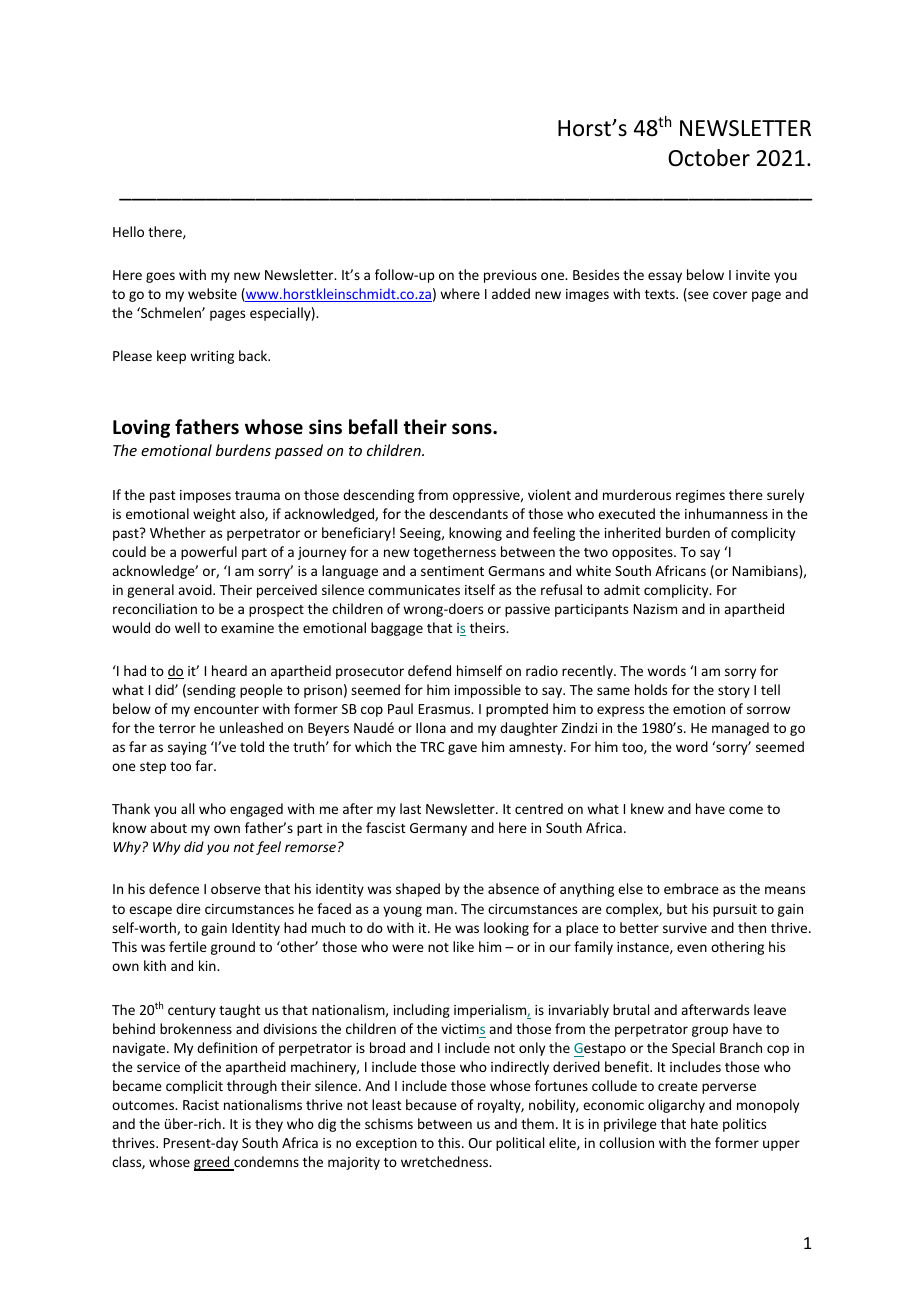  What do you see at coordinates (691, 888) in the page?
I see `embrace` at bounding box center [691, 888].
